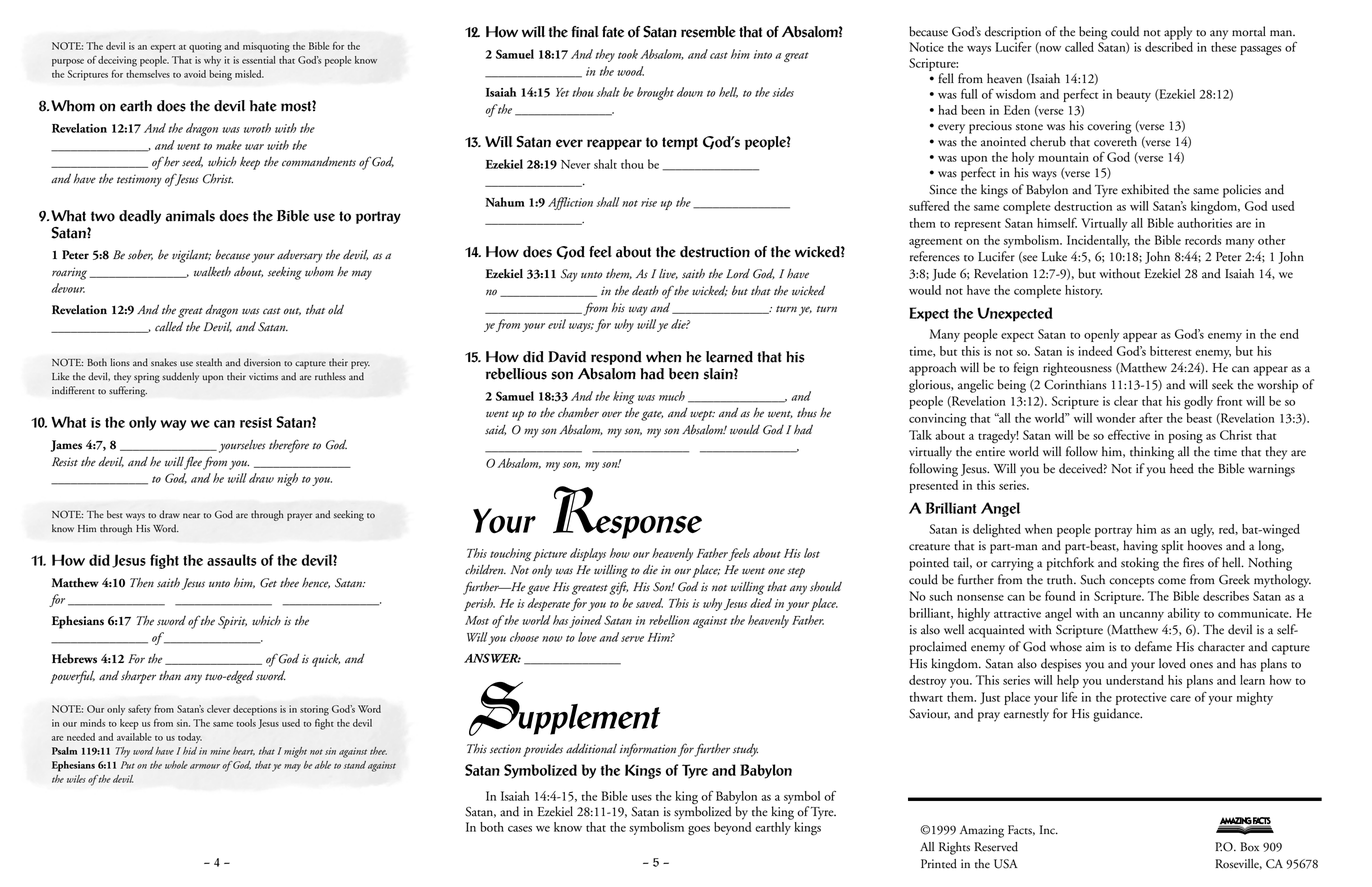 Image resolution: width=1372 pixels, height=887 pixels. Describe the element at coordinates (628, 54) in the screenshot. I see `took` at that location.
